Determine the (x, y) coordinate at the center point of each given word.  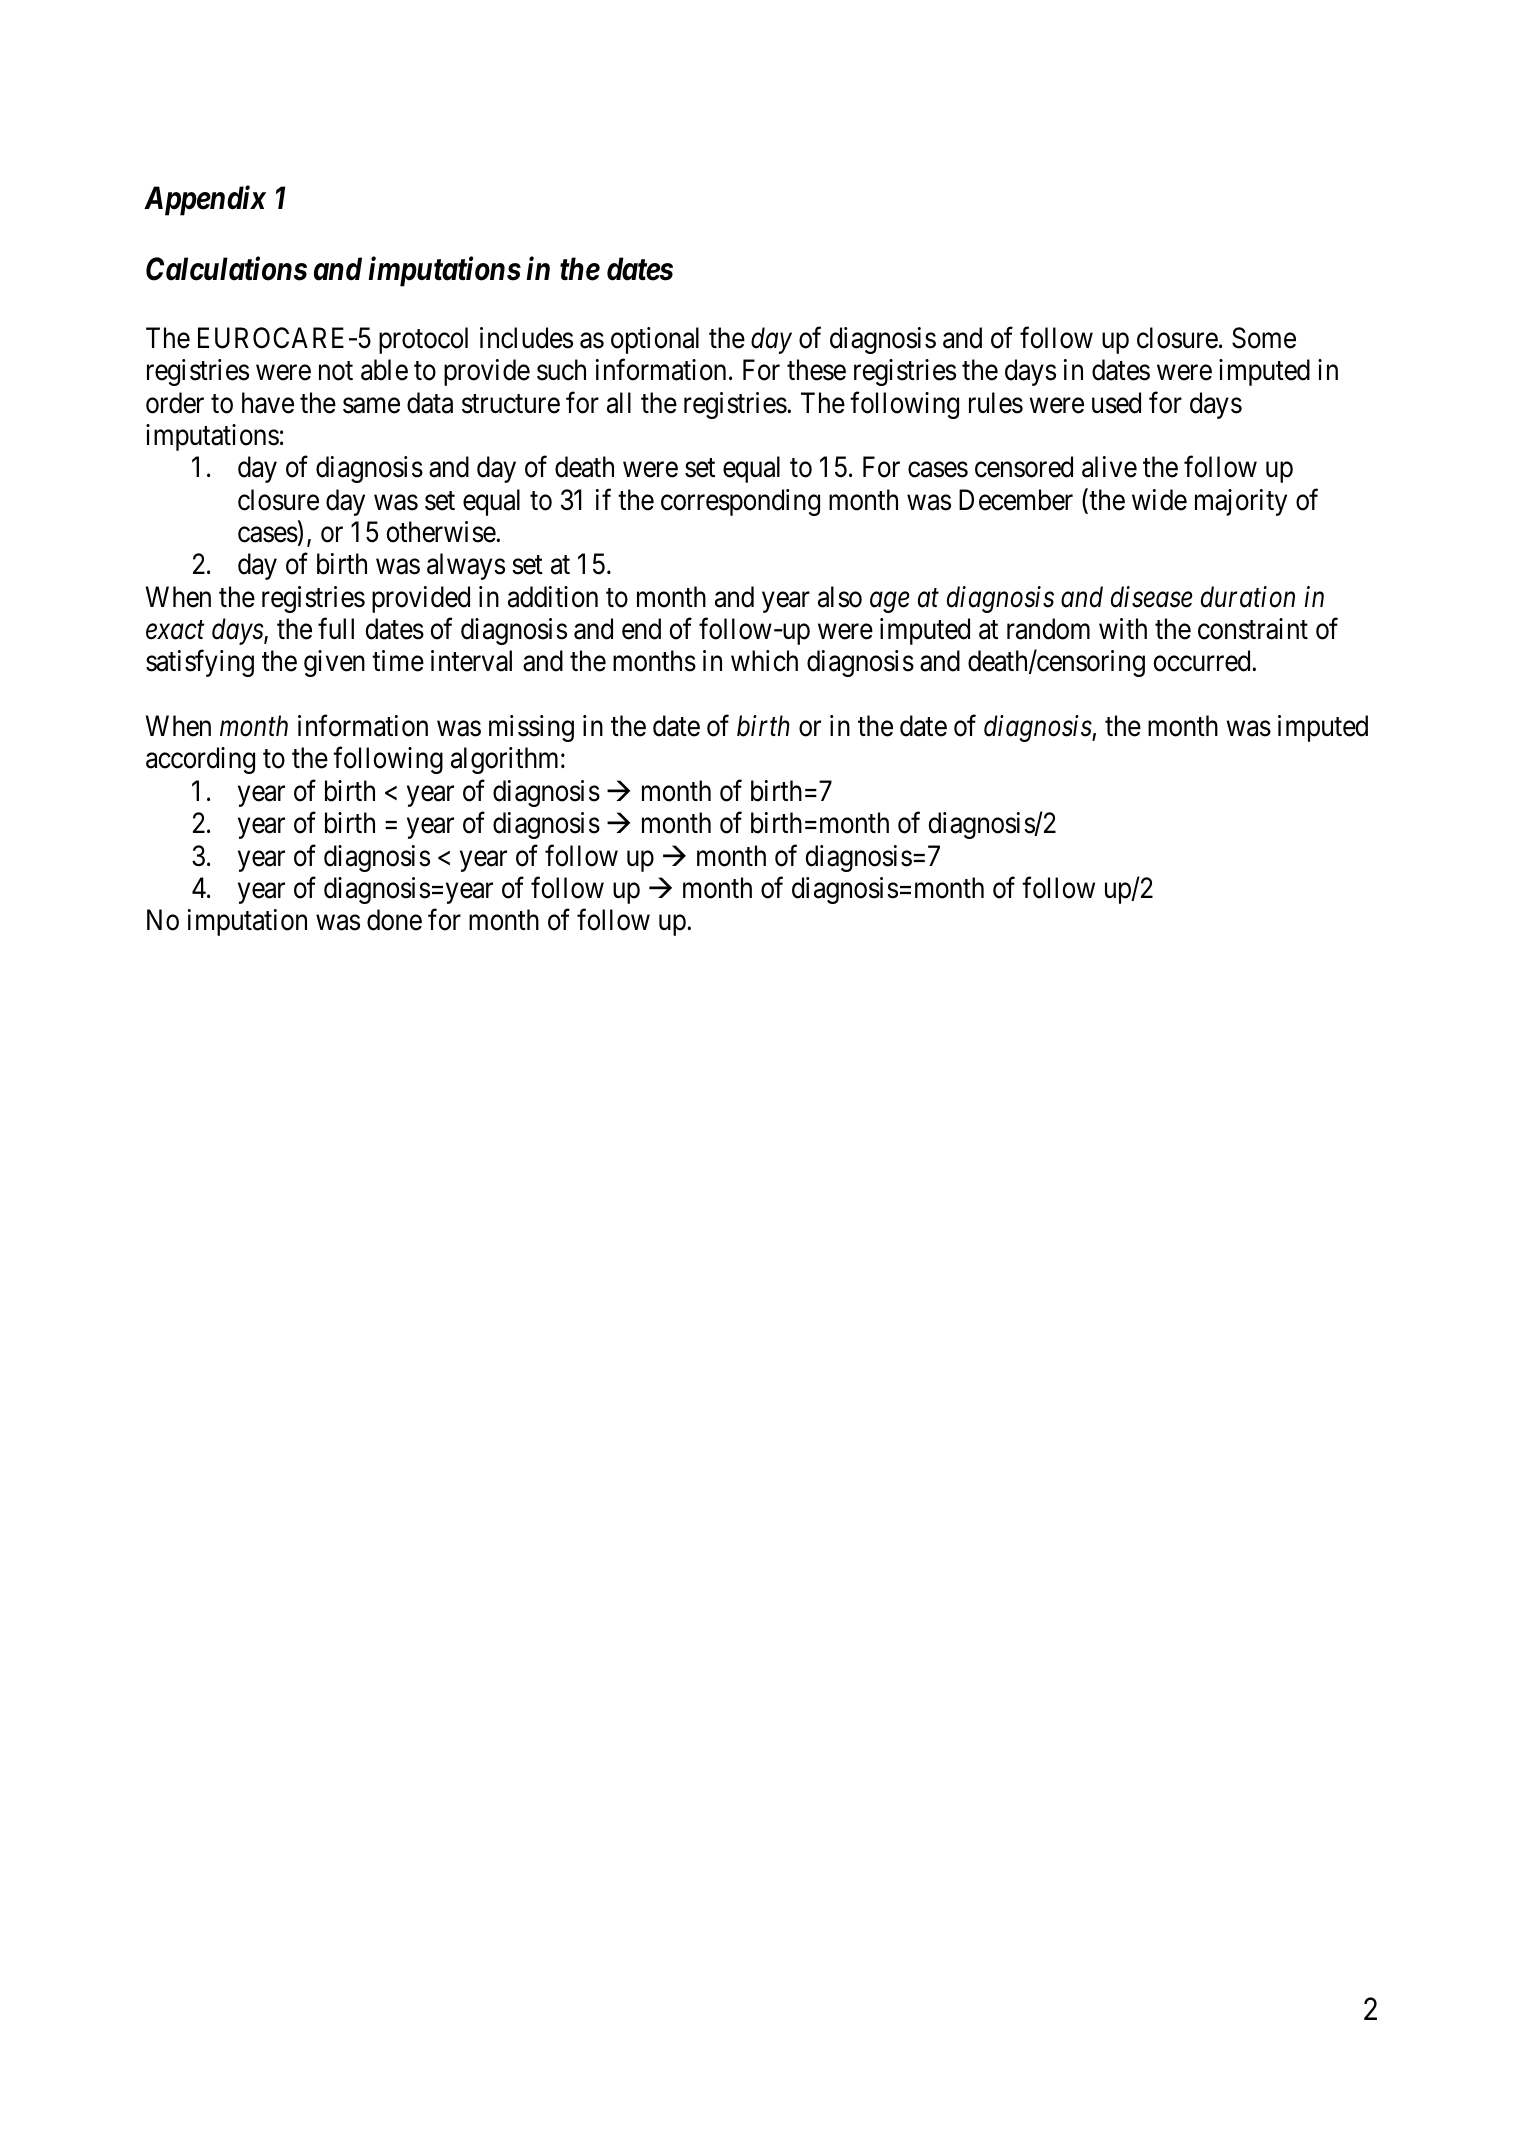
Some (1264, 338)
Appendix (205, 201)
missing (531, 728)
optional (655, 340)
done (394, 920)
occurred (1203, 661)
